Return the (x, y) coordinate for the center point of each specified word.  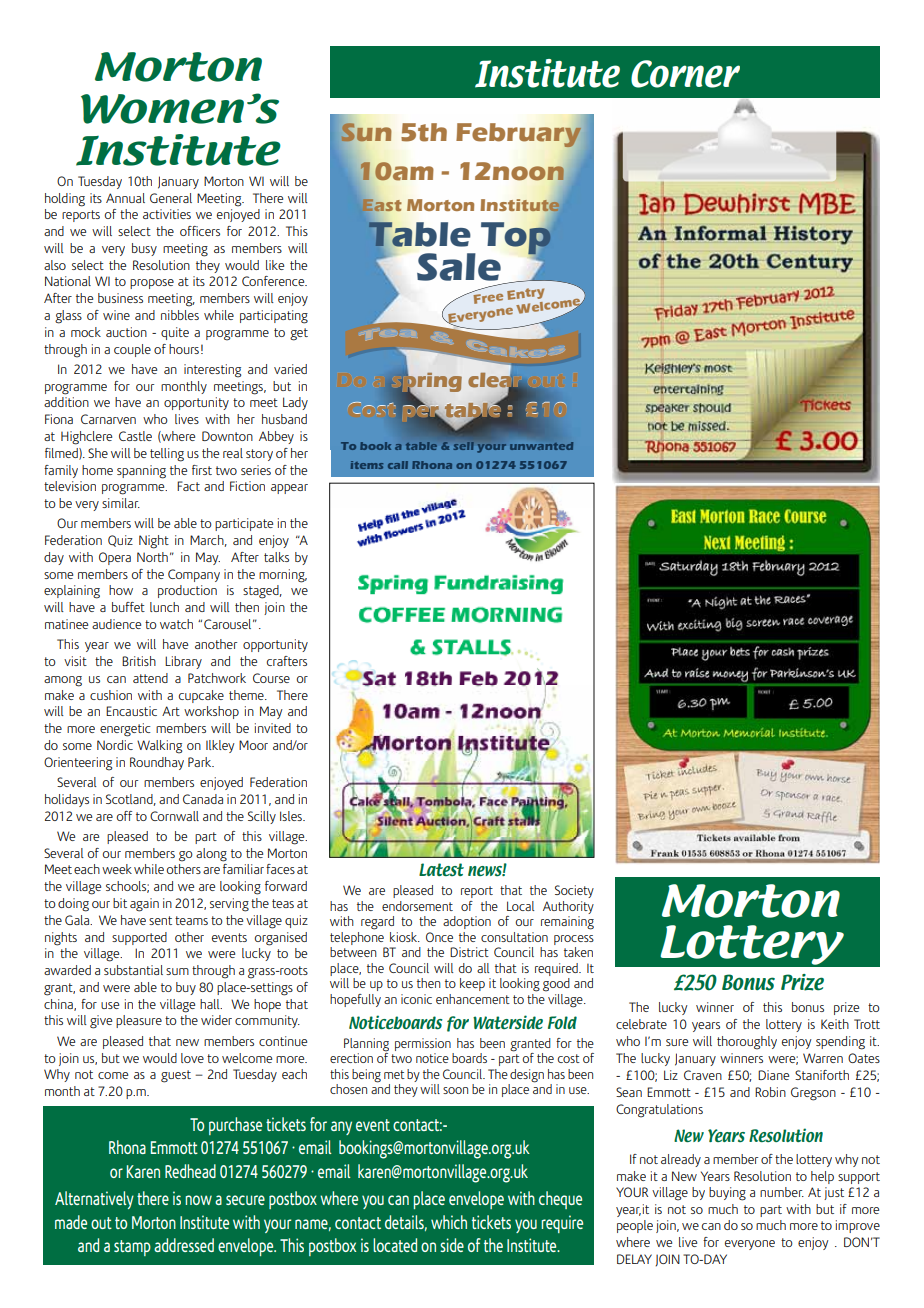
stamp (132, 1248)
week (117, 869)
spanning (141, 472)
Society (574, 891)
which (449, 1222)
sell (464, 446)
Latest (441, 869)
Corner (685, 74)
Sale (459, 267)
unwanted (541, 446)
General (171, 198)
